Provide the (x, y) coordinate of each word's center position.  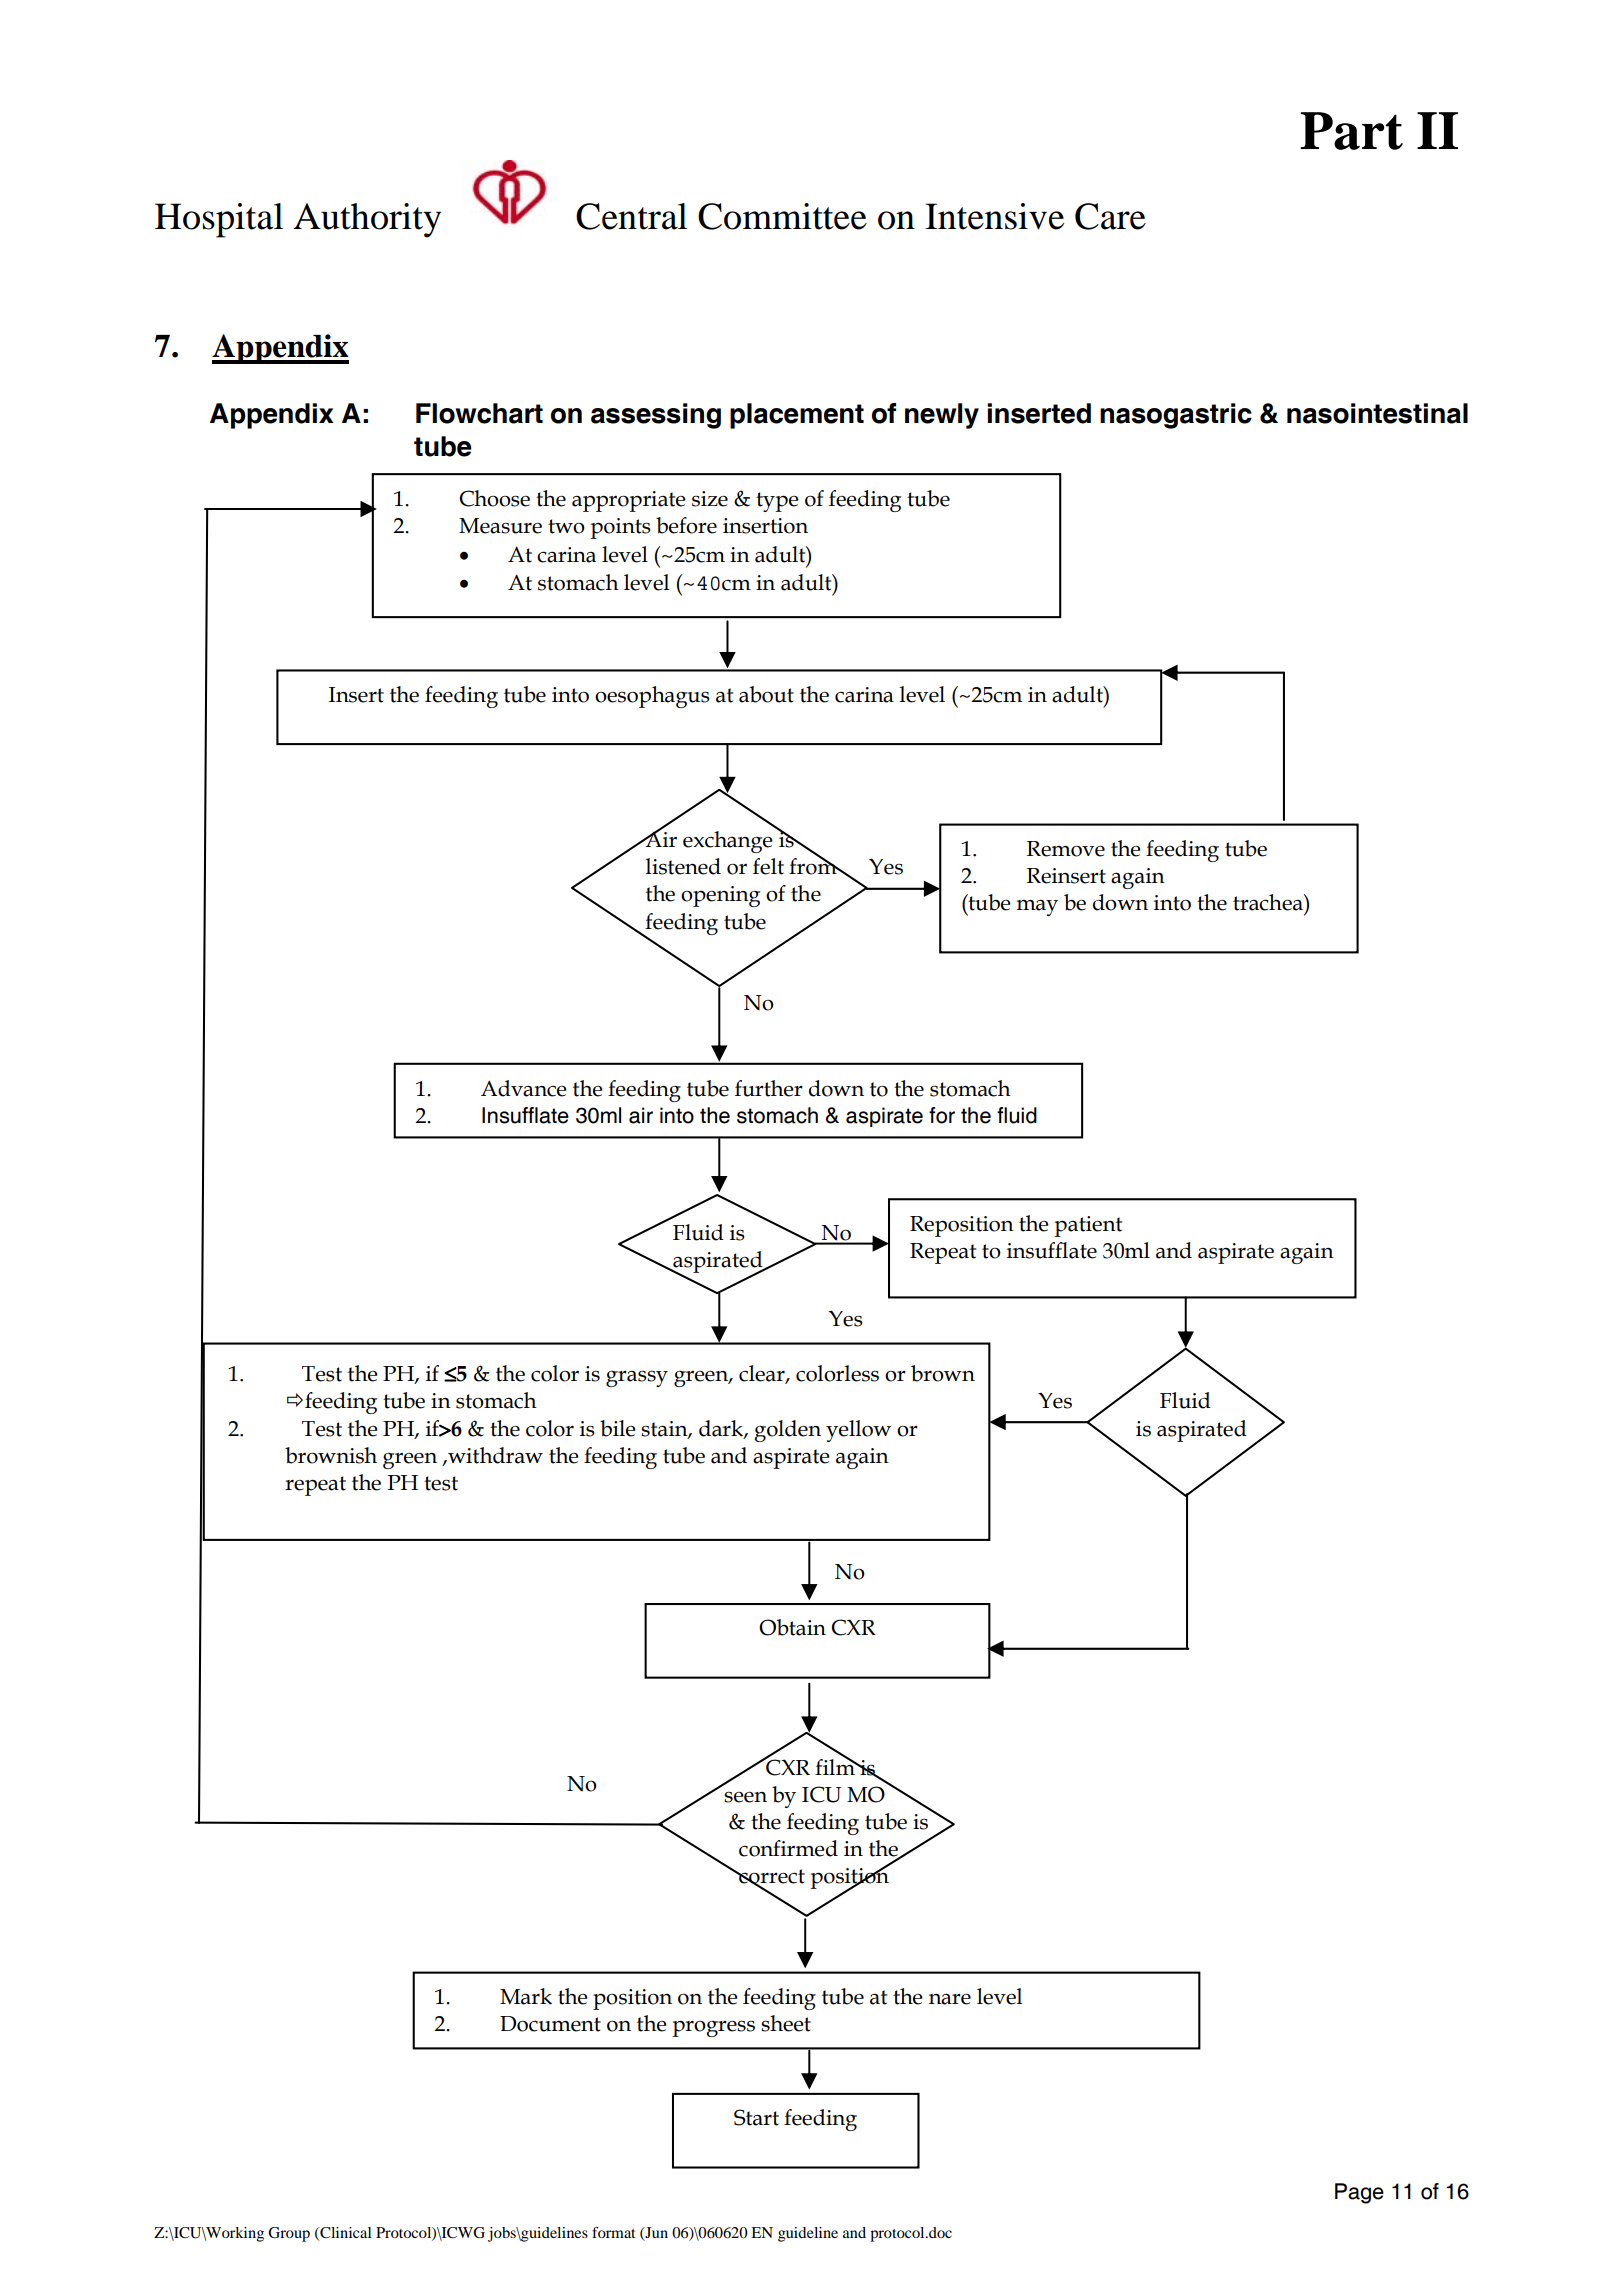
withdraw (494, 1455)
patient (1088, 1226)
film (836, 1766)
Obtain (792, 1627)
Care (1110, 216)
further (769, 1088)
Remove (1066, 849)
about (766, 694)
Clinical (345, 2233)
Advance (524, 1088)
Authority (367, 220)
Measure (500, 526)
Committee (782, 216)
